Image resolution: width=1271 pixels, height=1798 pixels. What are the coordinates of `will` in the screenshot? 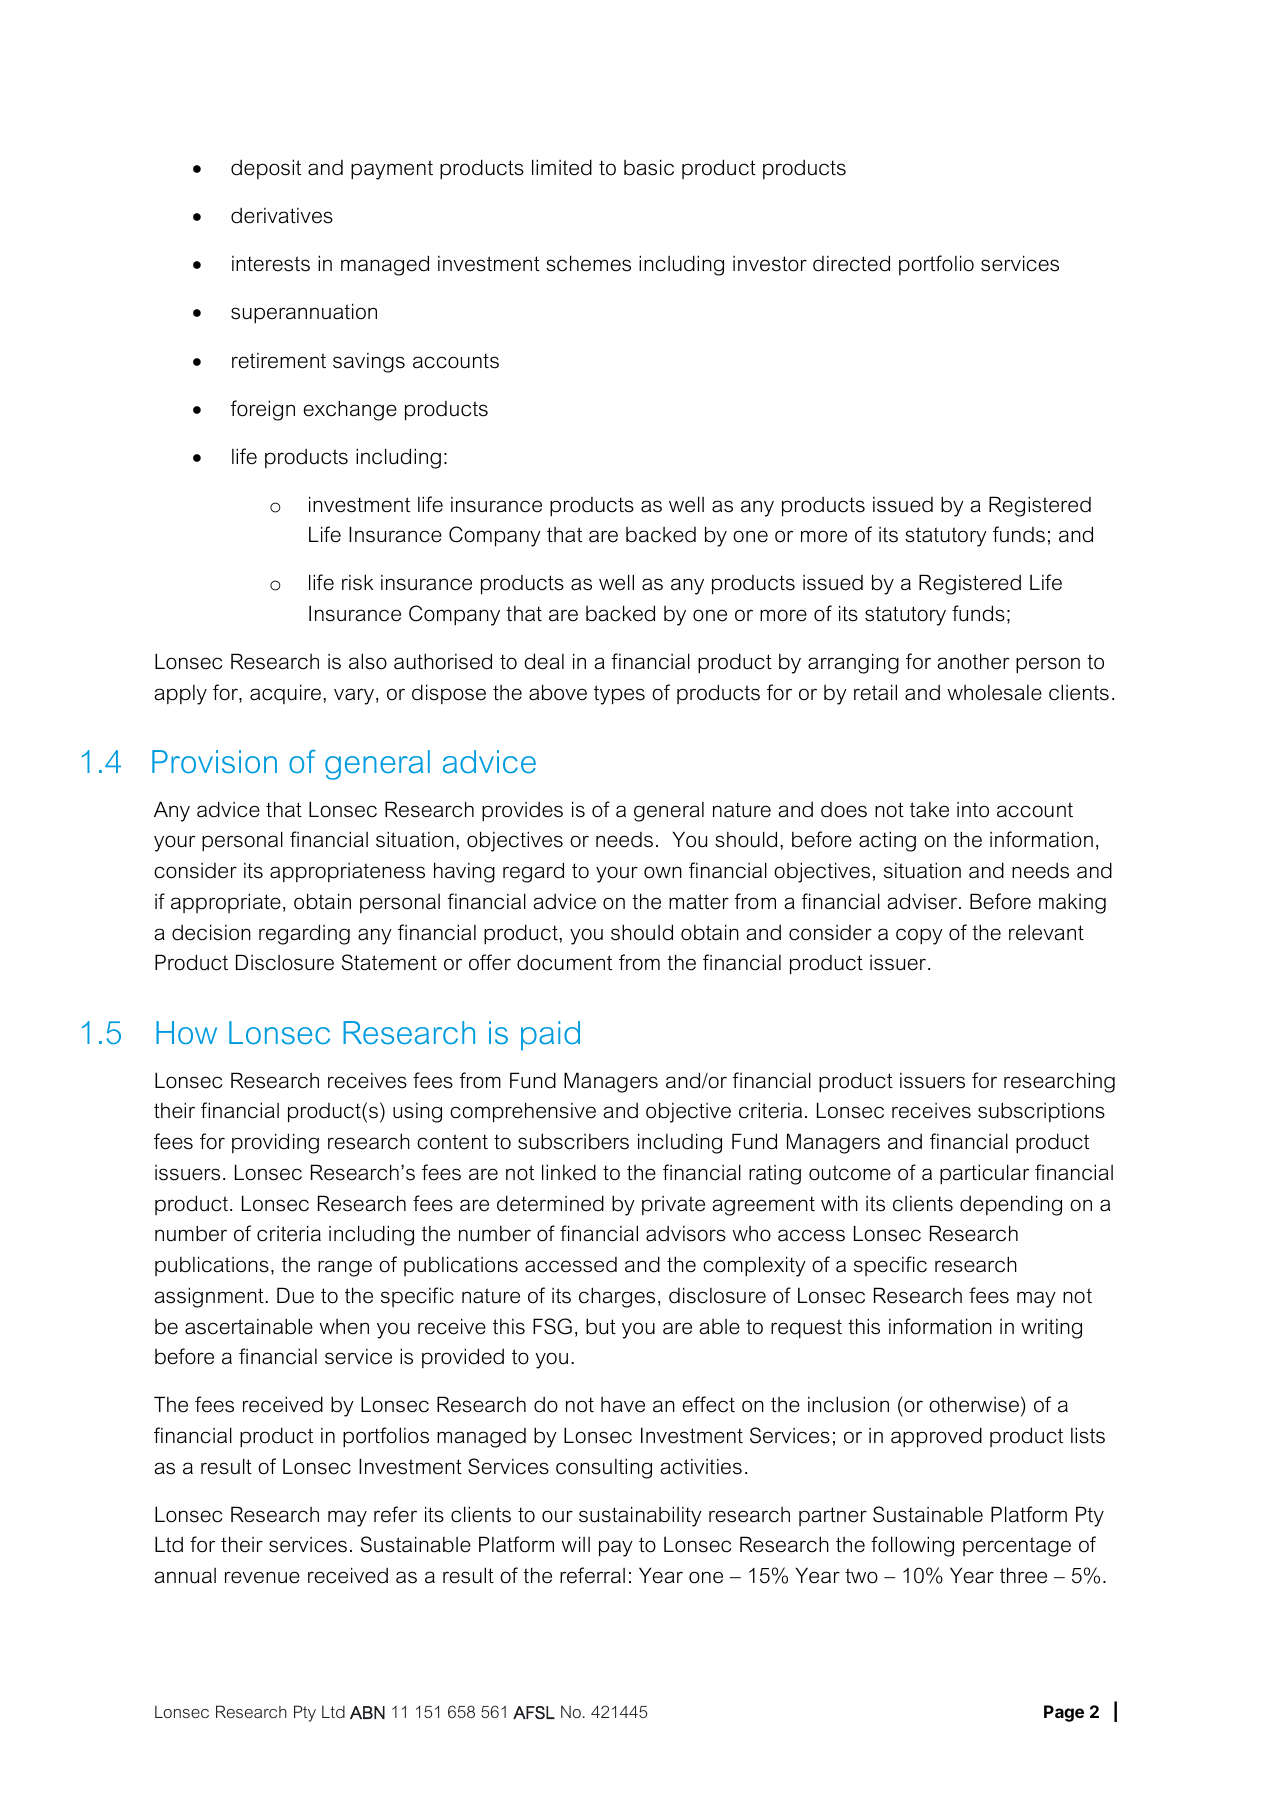 It's located at (575, 1544).
